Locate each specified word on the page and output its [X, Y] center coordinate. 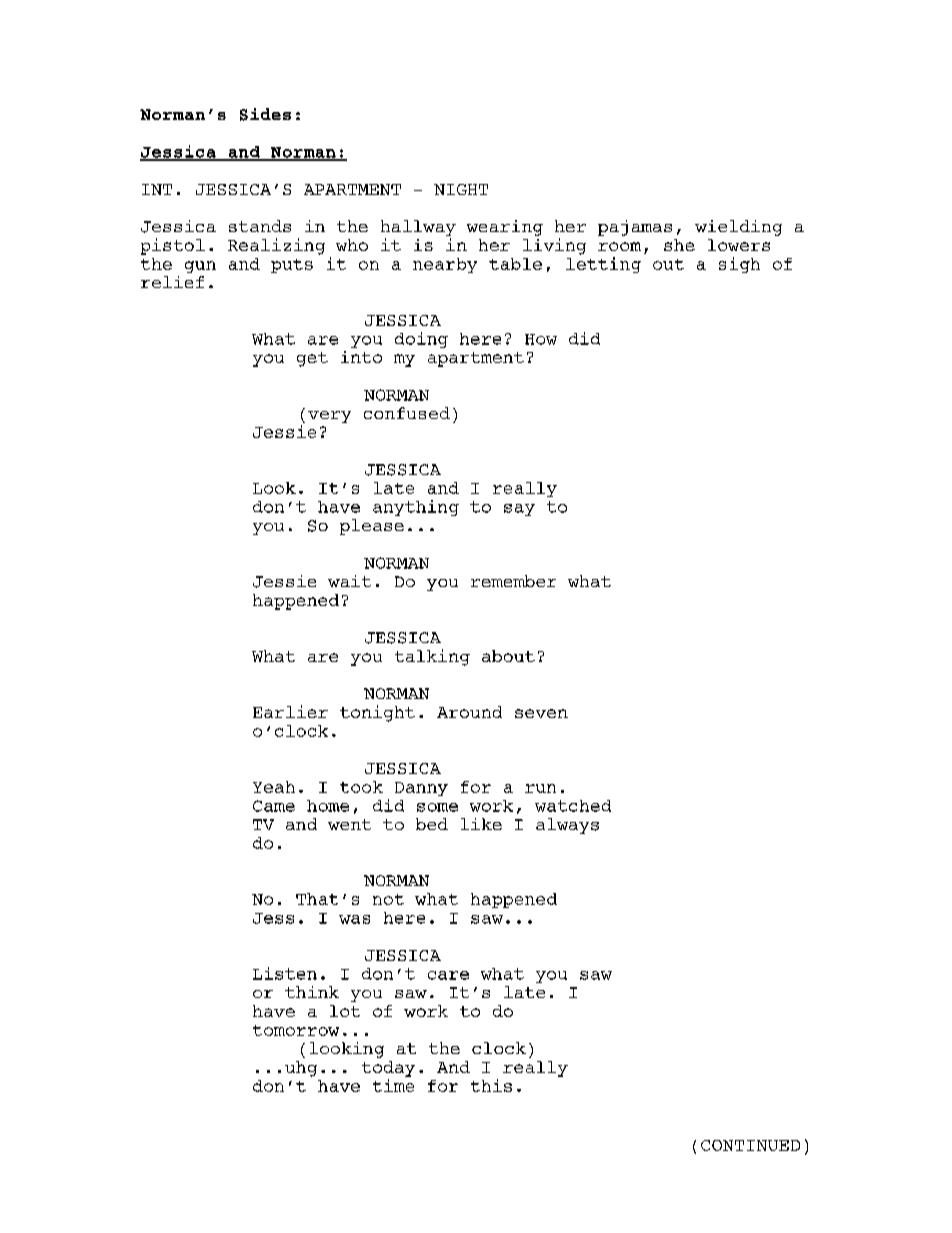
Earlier [290, 711]
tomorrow [296, 1030]
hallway [418, 228]
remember [513, 581]
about [508, 656]
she [679, 245]
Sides [265, 114]
